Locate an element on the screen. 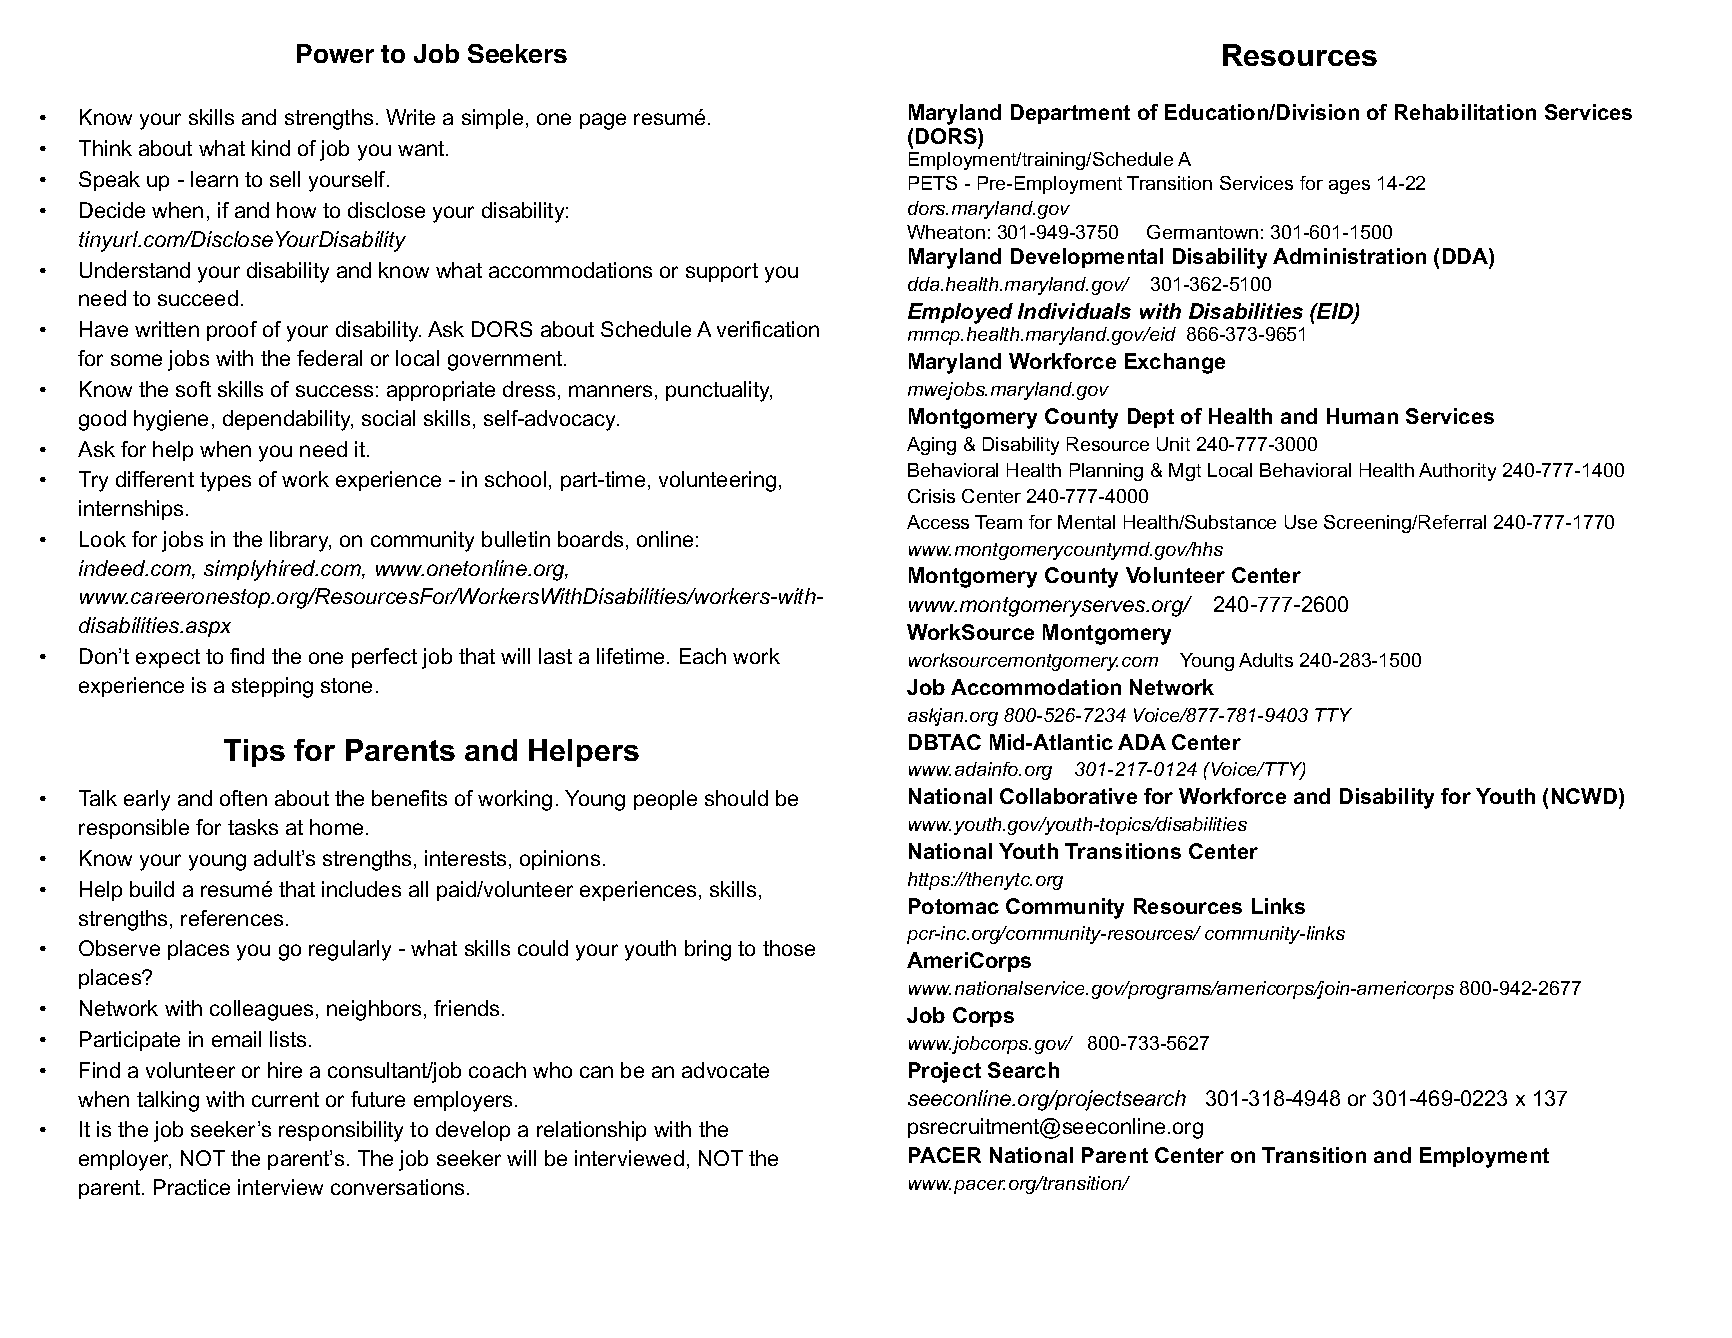 Image resolution: width=1732 pixels, height=1338 pixels. Human is located at coordinates (1362, 416).
